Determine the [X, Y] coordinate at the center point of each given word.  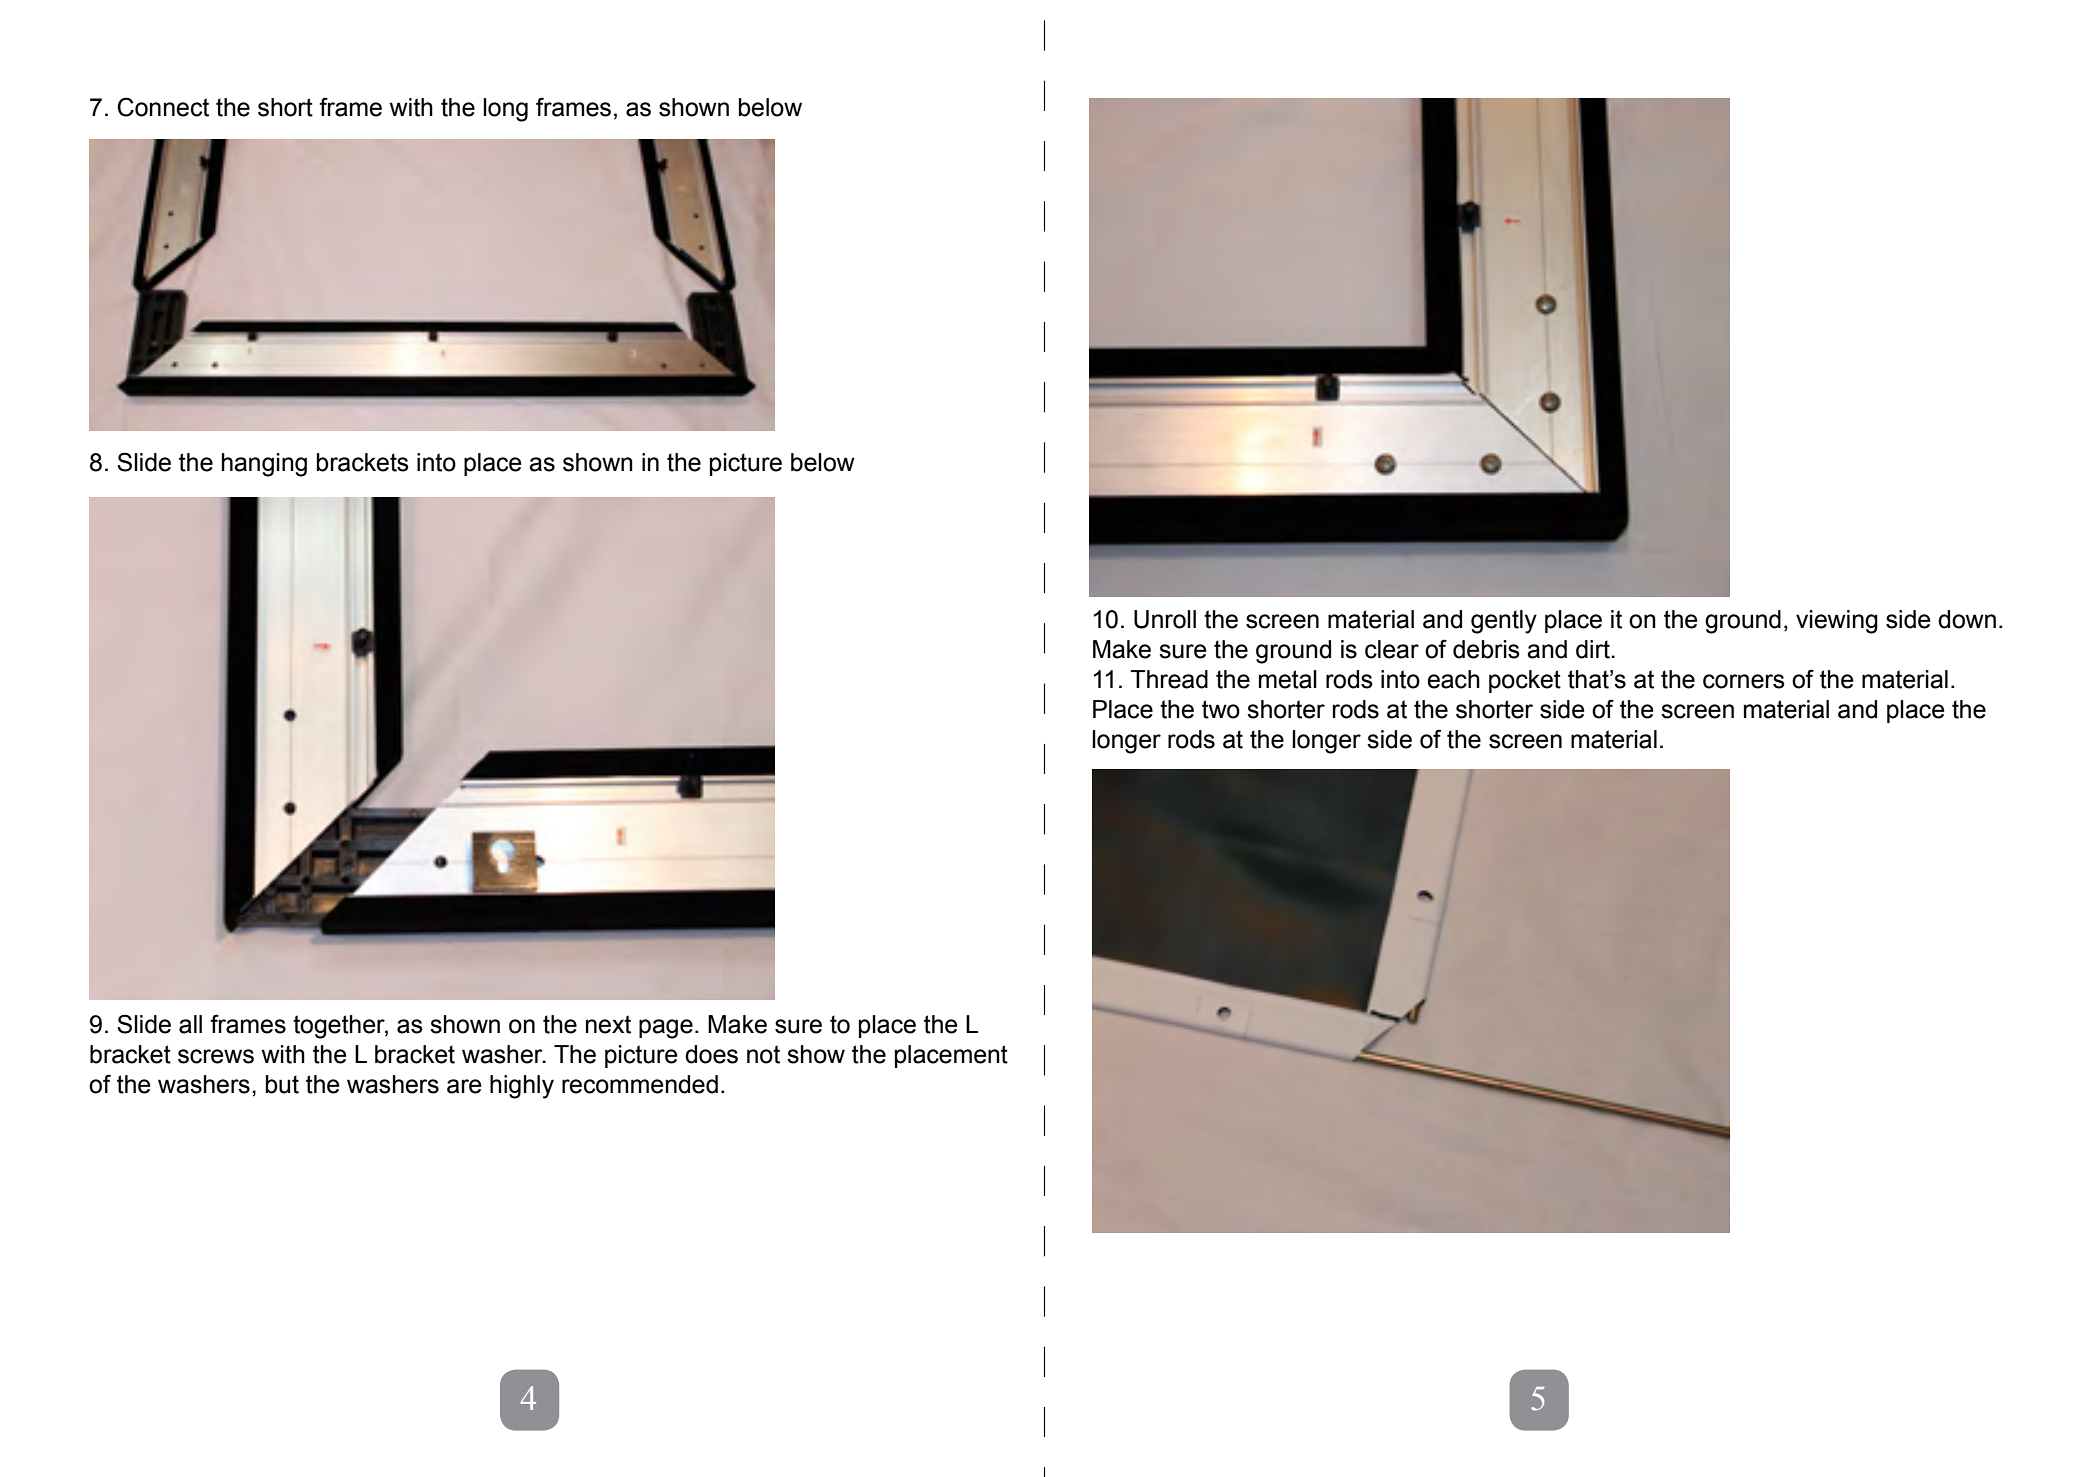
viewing [1837, 622]
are [464, 1086]
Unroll [1165, 619]
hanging [264, 465]
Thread [1169, 679]
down [1967, 619]
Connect [163, 107]
